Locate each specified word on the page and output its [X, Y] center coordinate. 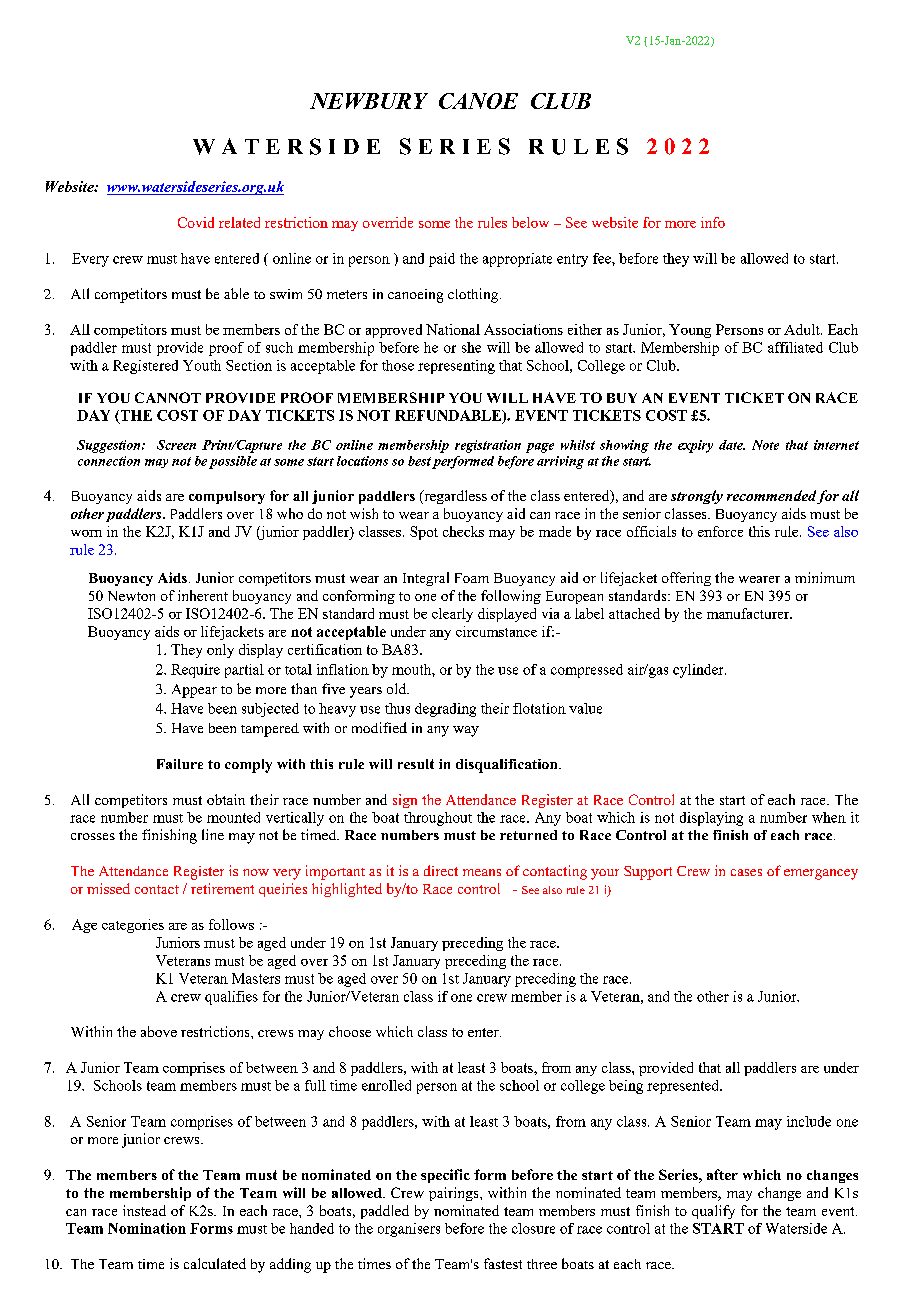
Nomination [147, 1228]
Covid [196, 222]
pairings [455, 1194]
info [713, 222]
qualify [713, 1212]
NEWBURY [369, 101]
